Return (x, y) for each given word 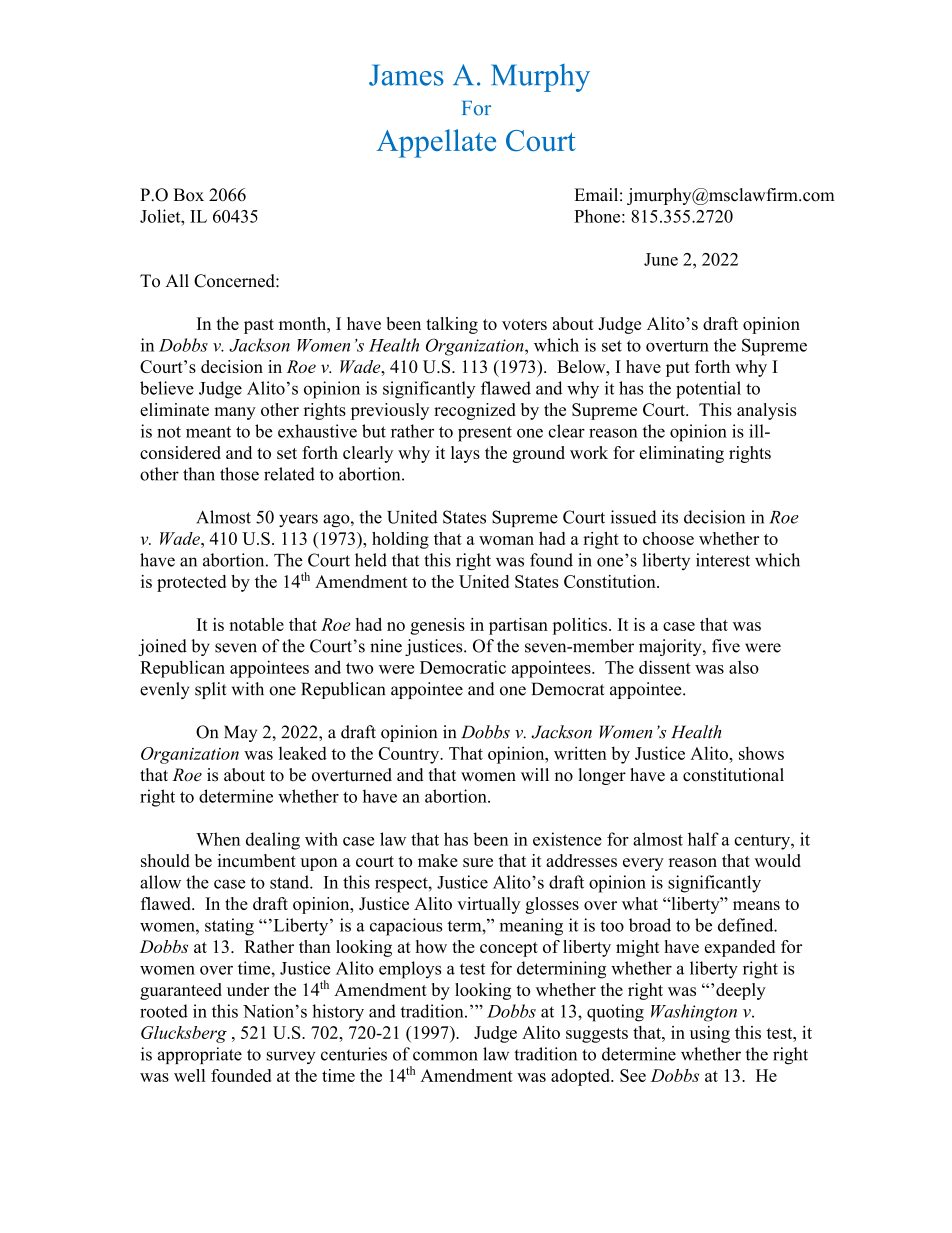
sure (478, 862)
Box (189, 195)
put (678, 369)
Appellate (436, 143)
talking (452, 325)
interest (723, 560)
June (661, 259)
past (259, 326)
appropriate (200, 1055)
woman (506, 540)
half (703, 839)
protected (191, 583)
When (218, 839)
